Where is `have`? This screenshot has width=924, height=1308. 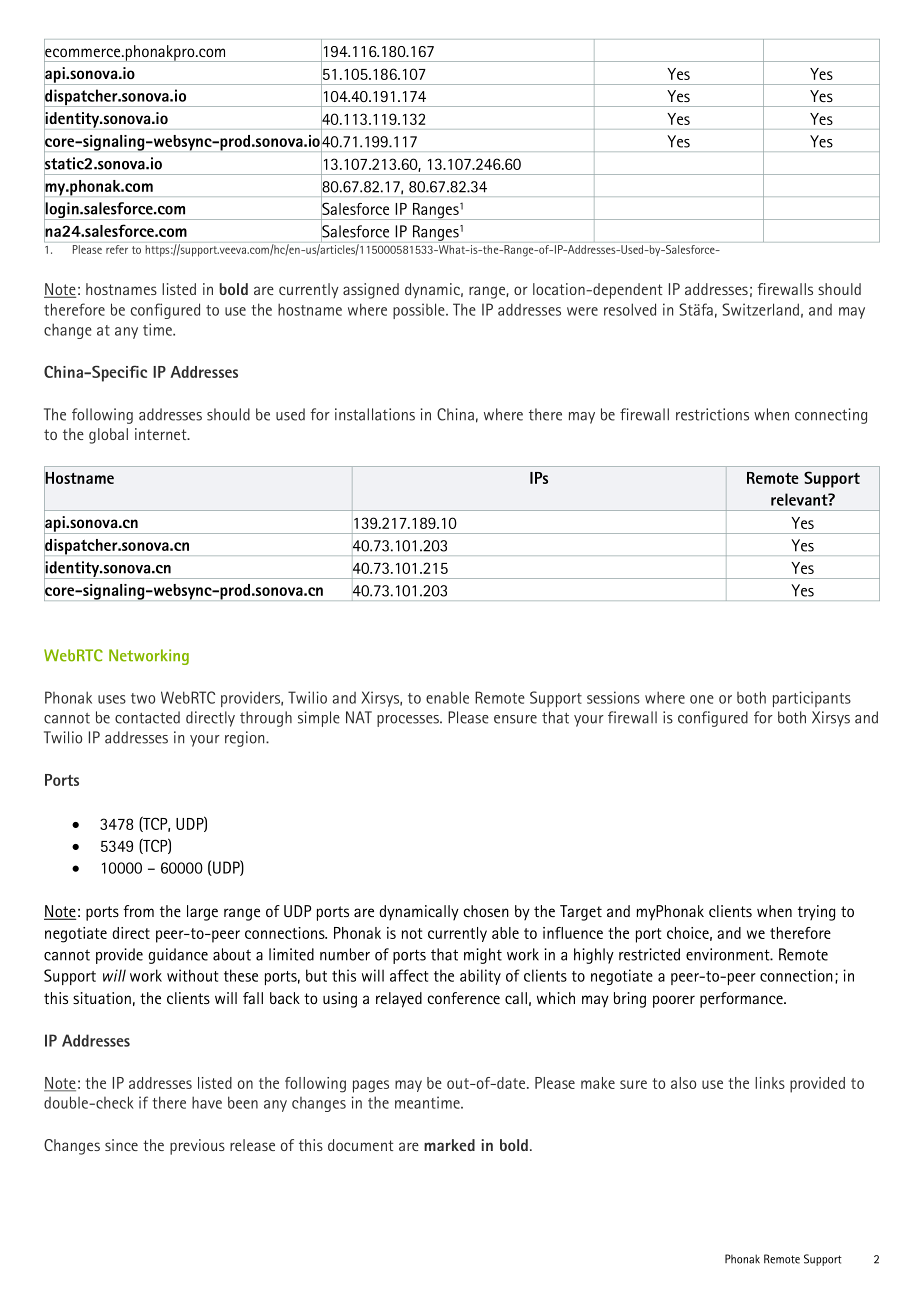 have is located at coordinates (207, 1102).
